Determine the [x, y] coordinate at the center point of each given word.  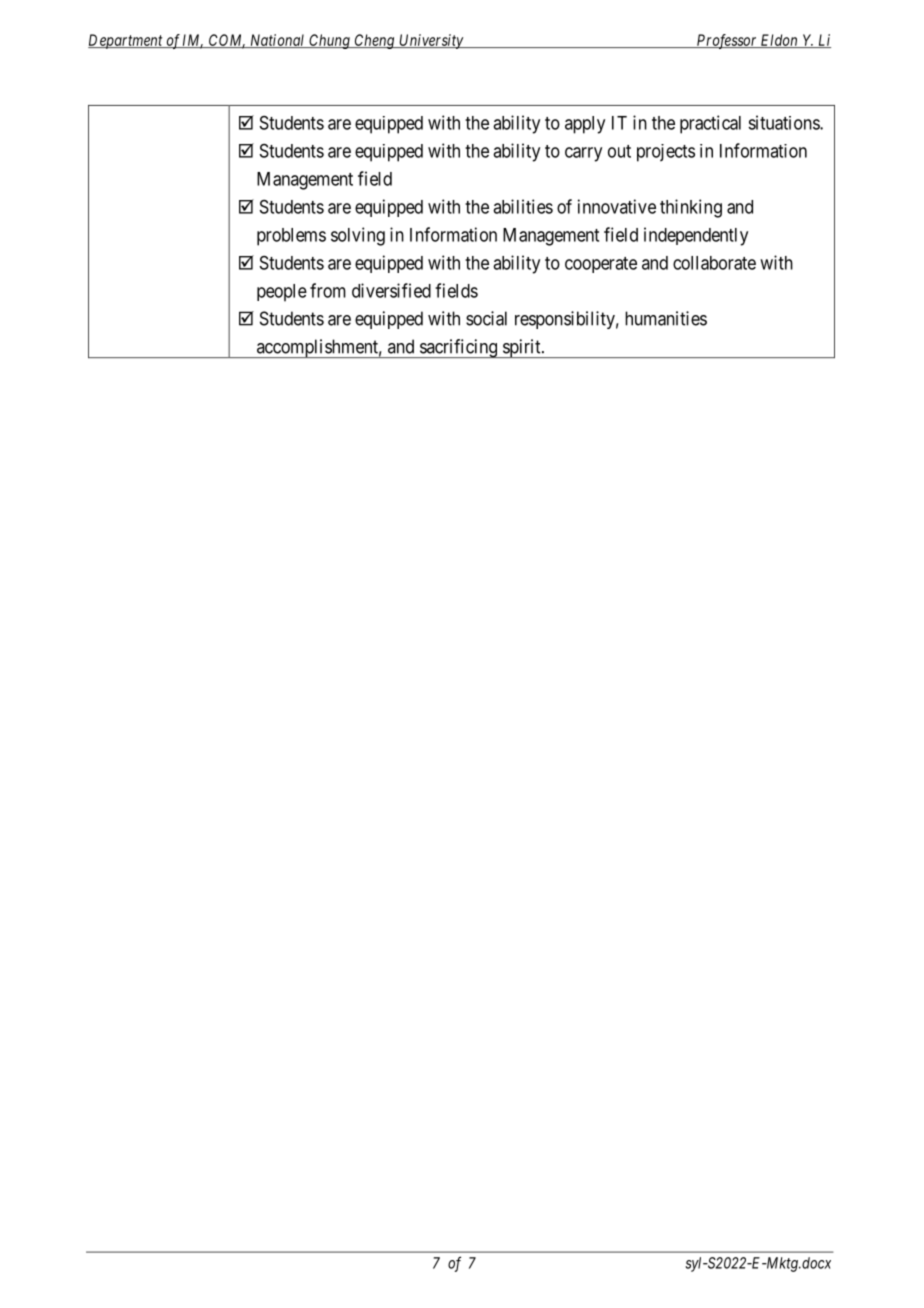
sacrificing [458, 348]
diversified [391, 290]
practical [710, 124]
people [282, 293]
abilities [523, 206]
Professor [726, 41]
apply [585, 125]
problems [291, 237]
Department [126, 41]
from [328, 290]
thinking [691, 208]
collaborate [714, 263]
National [277, 41]
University [431, 41]
